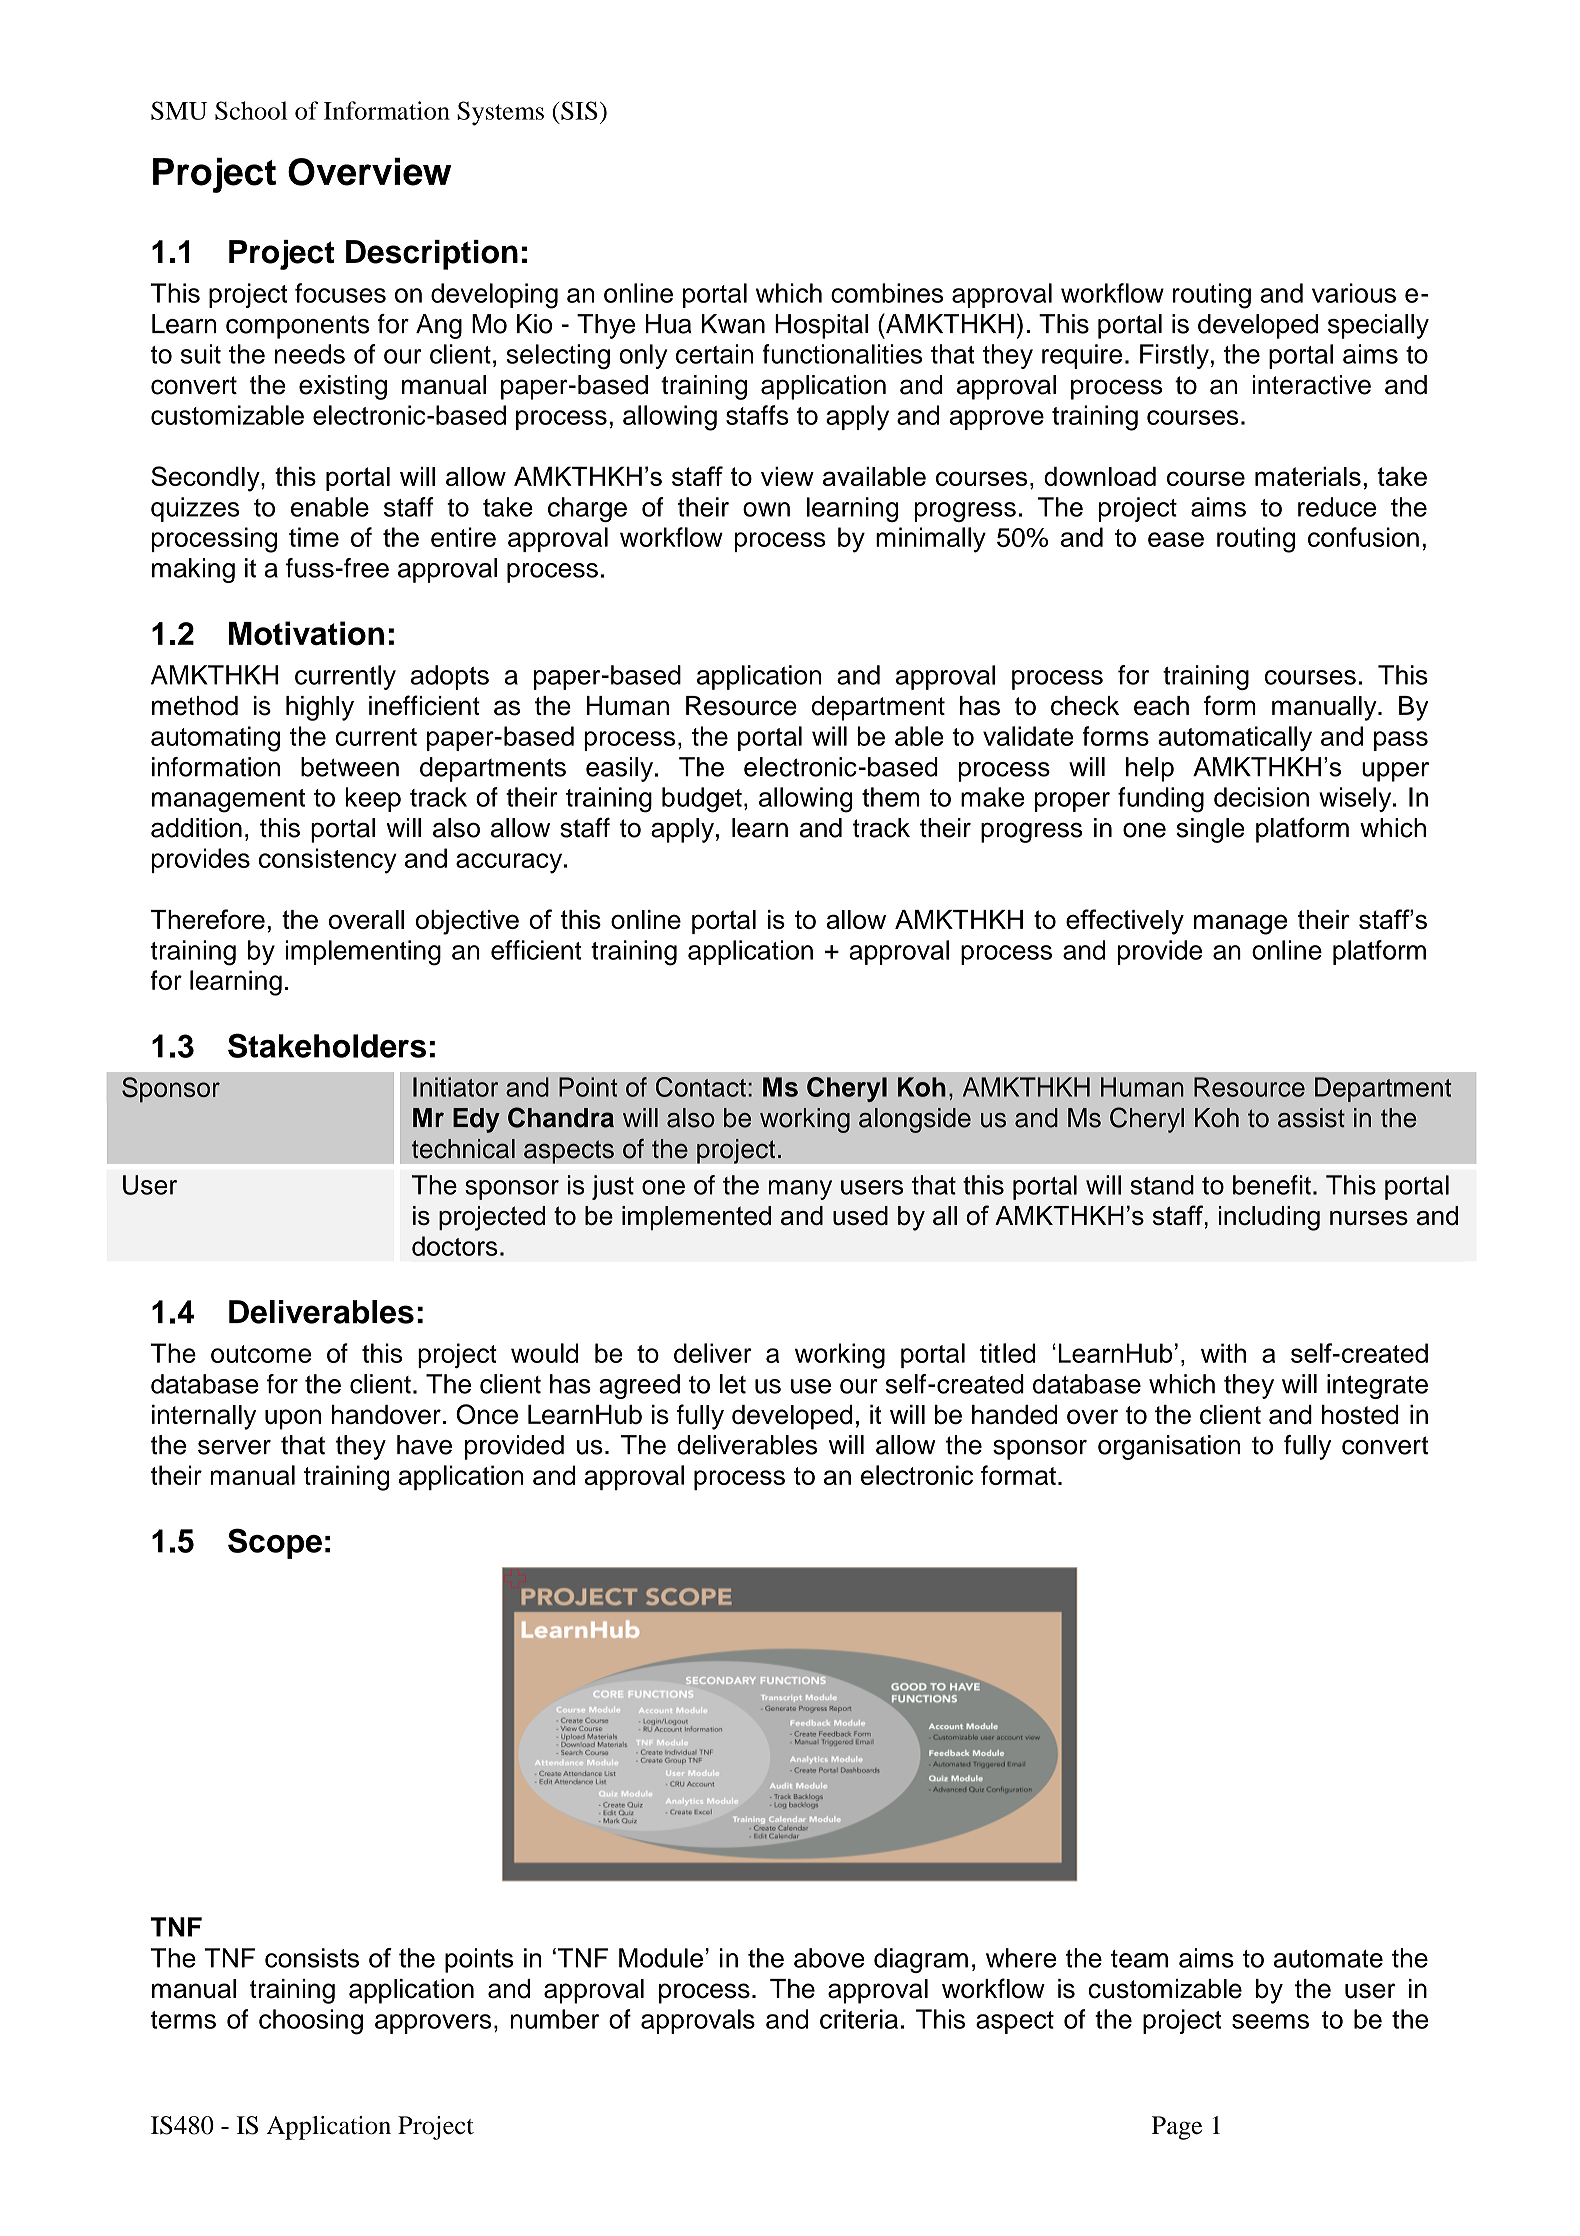 This screenshot has height=2236, width=1580. What do you see at coordinates (1169, 1447) in the screenshot?
I see `organisation` at bounding box center [1169, 1447].
